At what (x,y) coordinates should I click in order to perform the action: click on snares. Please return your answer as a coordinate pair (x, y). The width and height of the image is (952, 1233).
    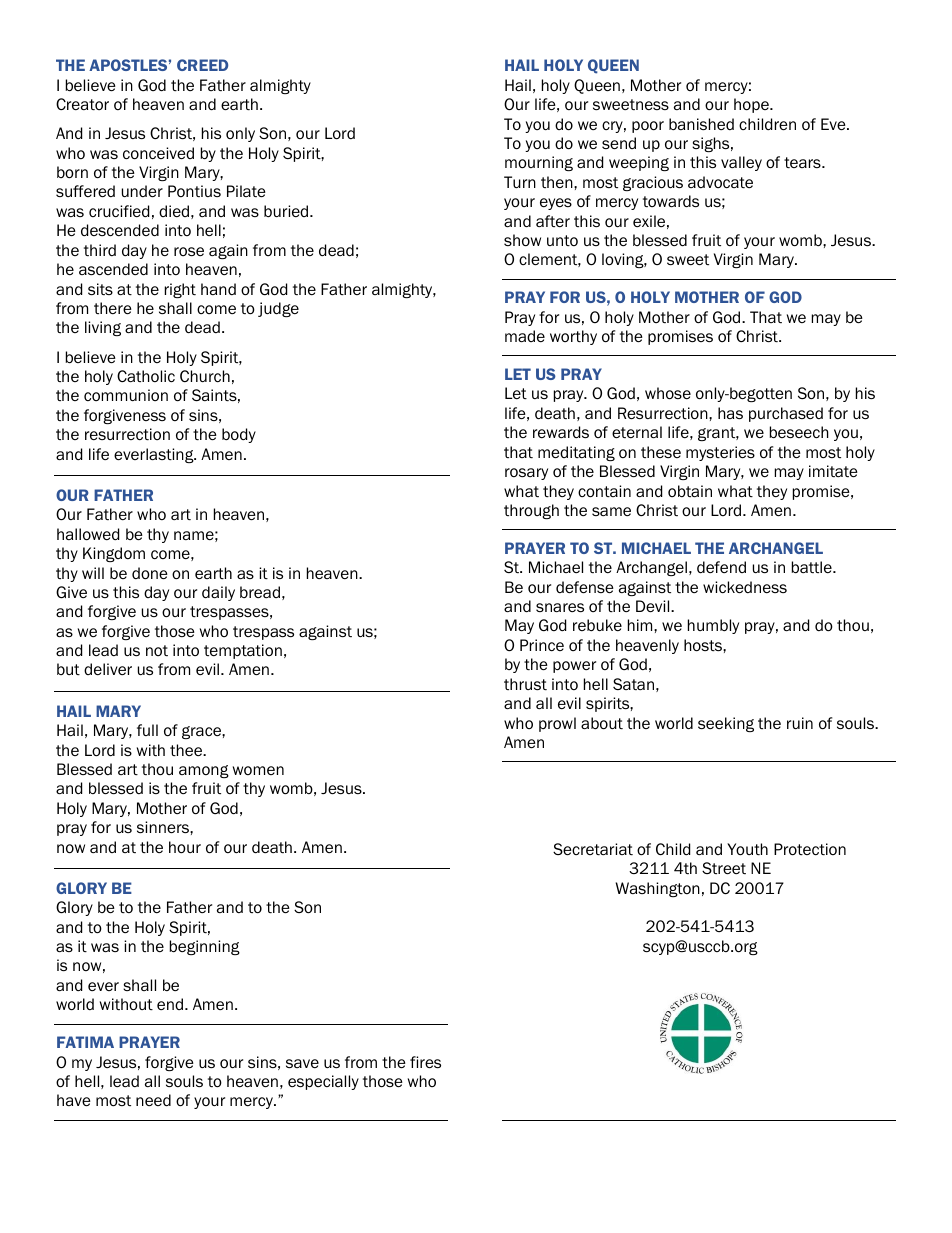
    Looking at the image, I should click on (560, 607).
